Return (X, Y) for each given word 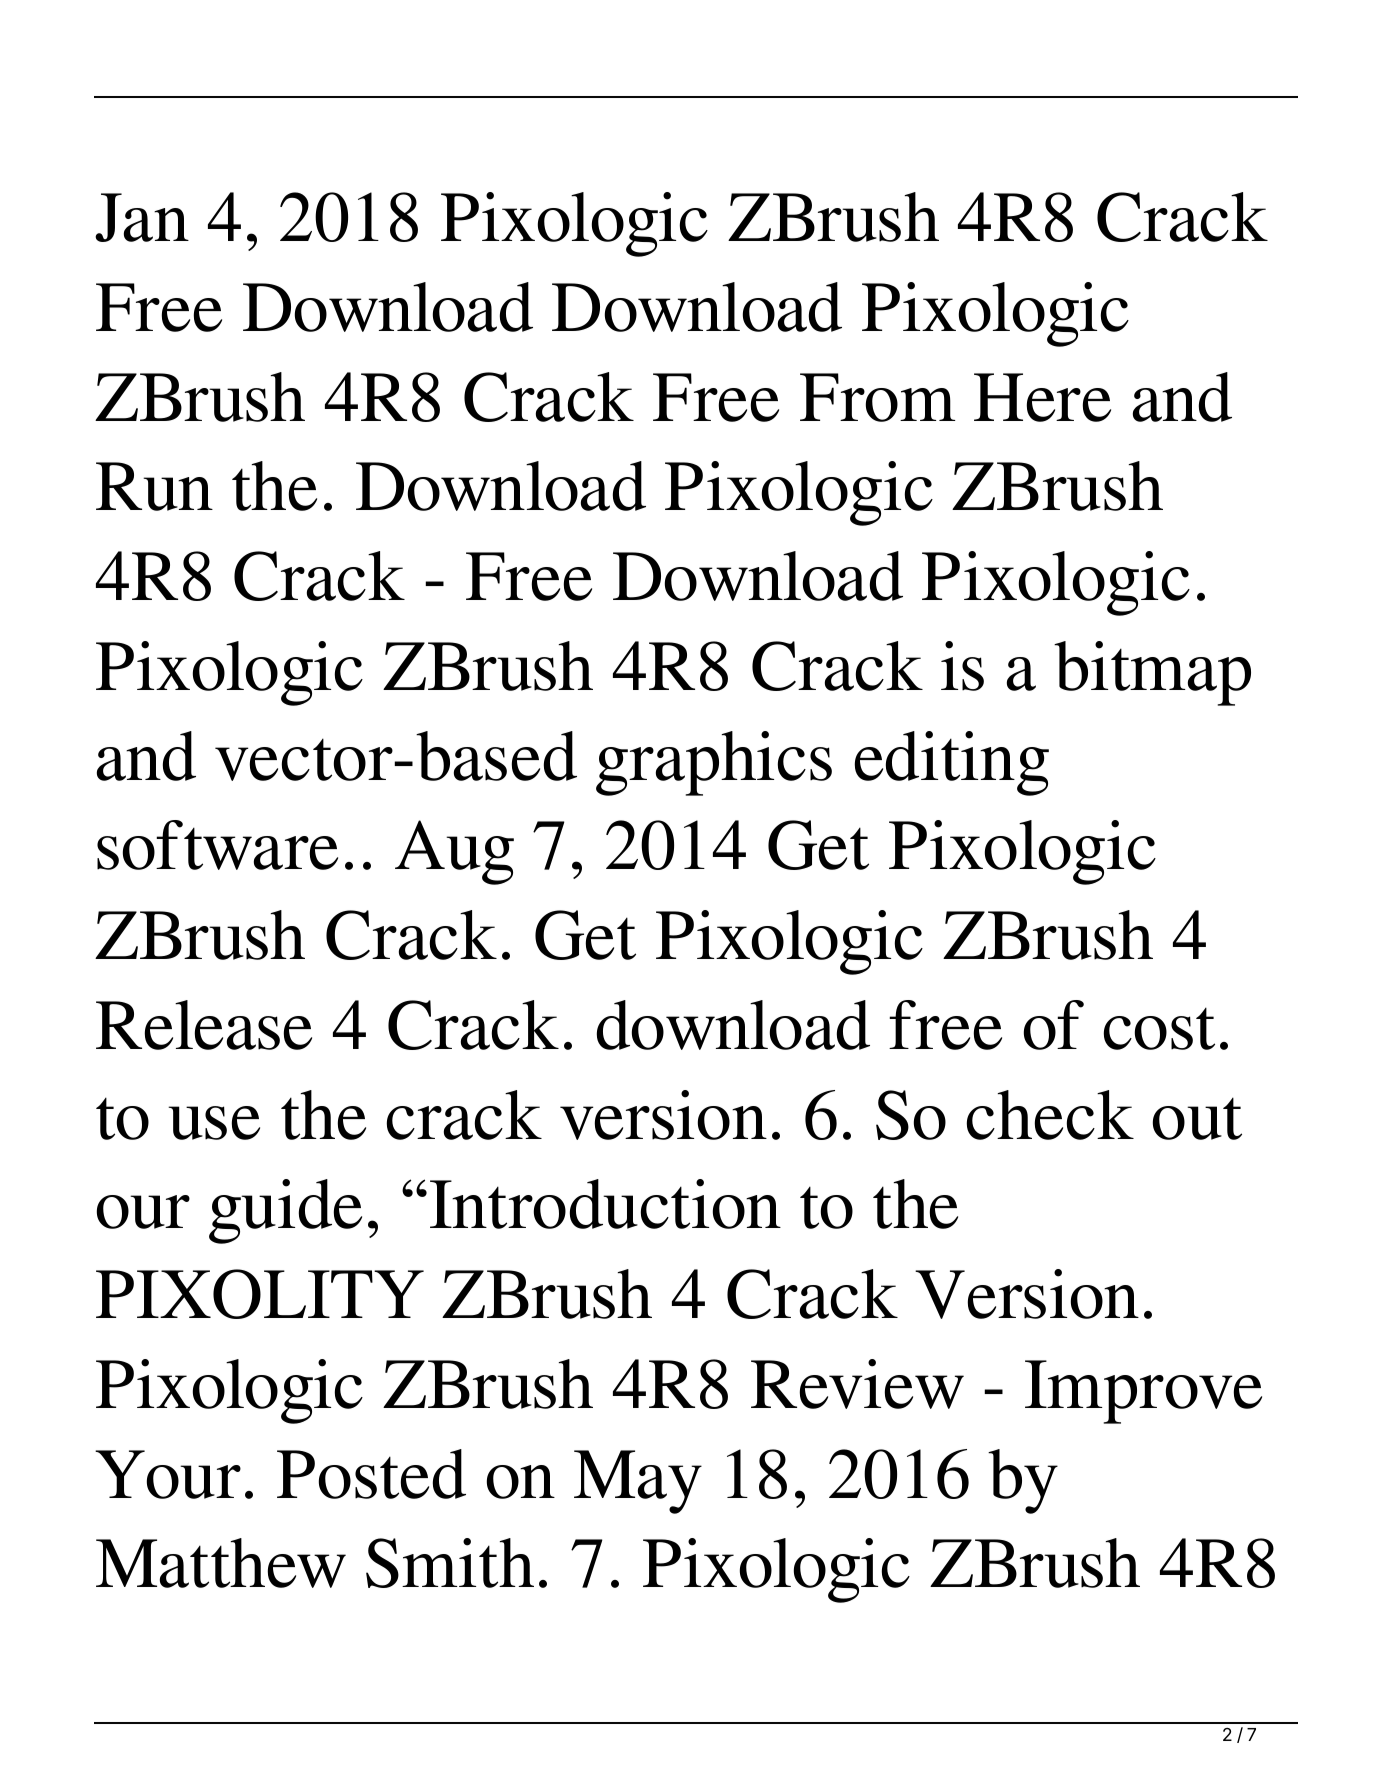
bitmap (1152, 673)
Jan (142, 217)
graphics (714, 763)
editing (951, 763)
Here (1042, 397)
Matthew (221, 1563)
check (1050, 1115)
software (217, 845)
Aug (454, 852)
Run (154, 486)
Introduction (605, 1204)
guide (285, 1211)
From (877, 397)
